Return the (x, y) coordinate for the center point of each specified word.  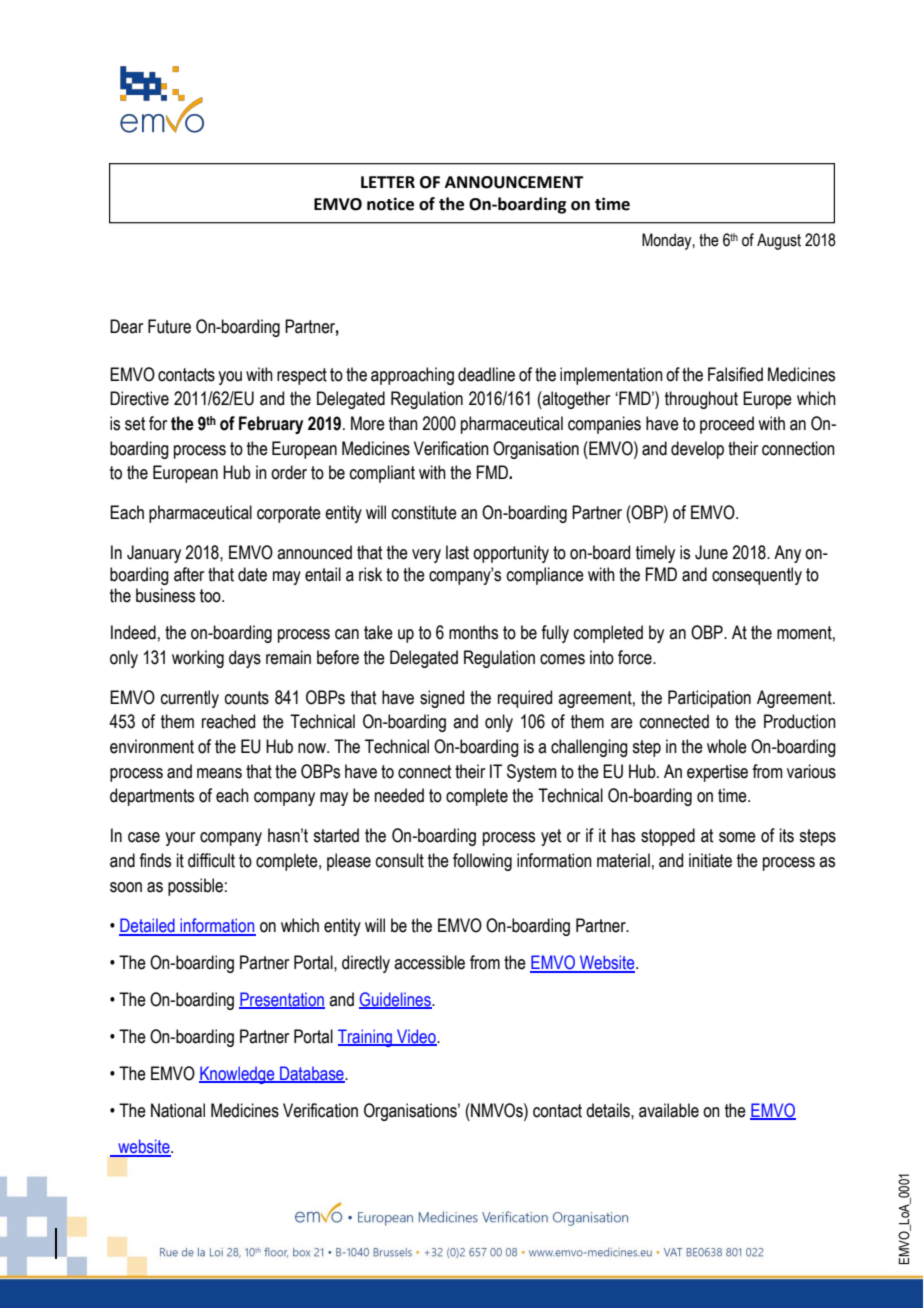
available (669, 1110)
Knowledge (238, 1075)
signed (442, 699)
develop (697, 450)
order (289, 472)
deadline (486, 374)
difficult (211, 860)
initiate (710, 860)
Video (416, 1037)
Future (169, 326)
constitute (424, 512)
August (779, 241)
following (482, 862)
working (198, 659)
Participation (709, 699)
